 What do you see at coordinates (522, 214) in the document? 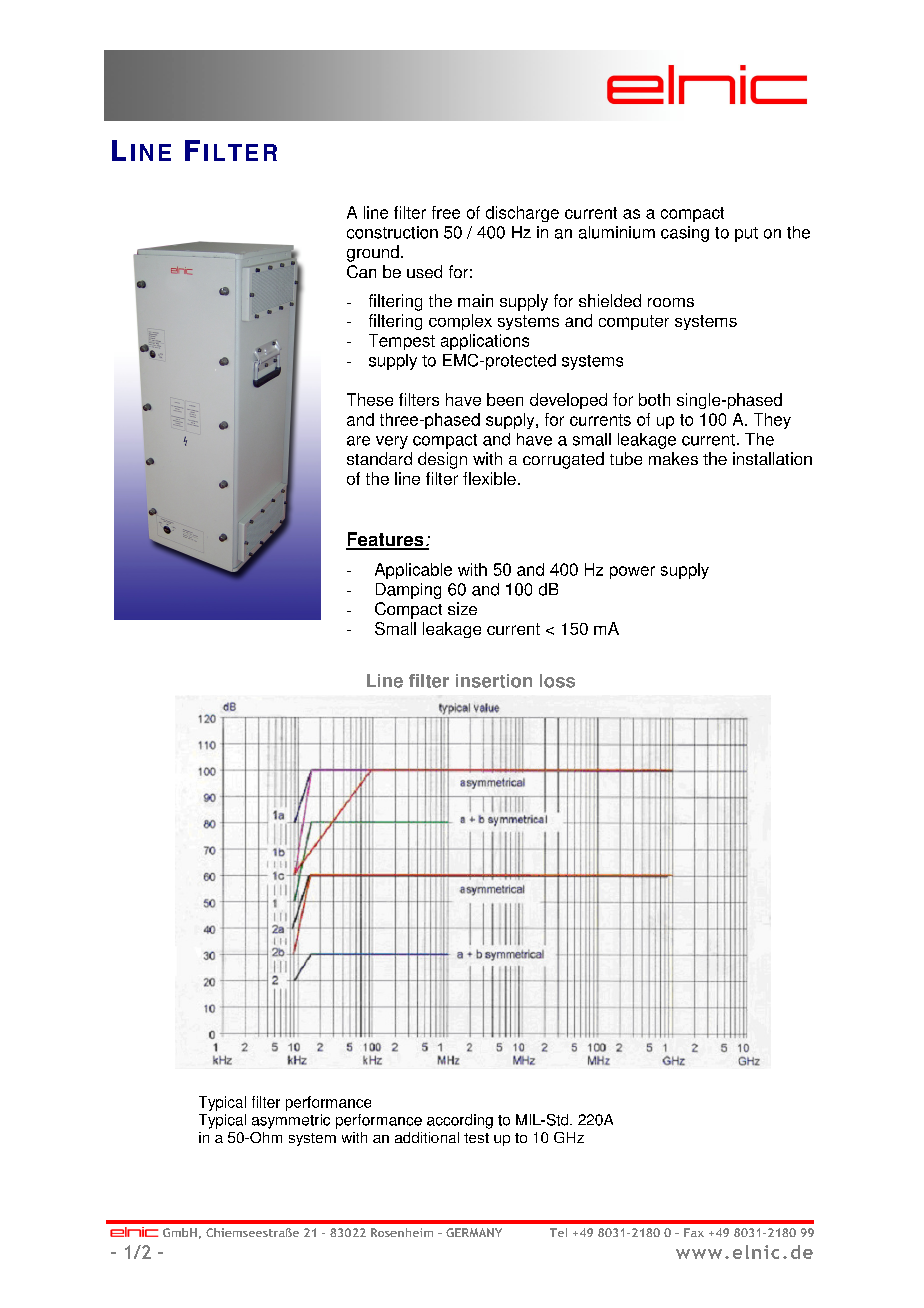
I see `discharge` at bounding box center [522, 214].
